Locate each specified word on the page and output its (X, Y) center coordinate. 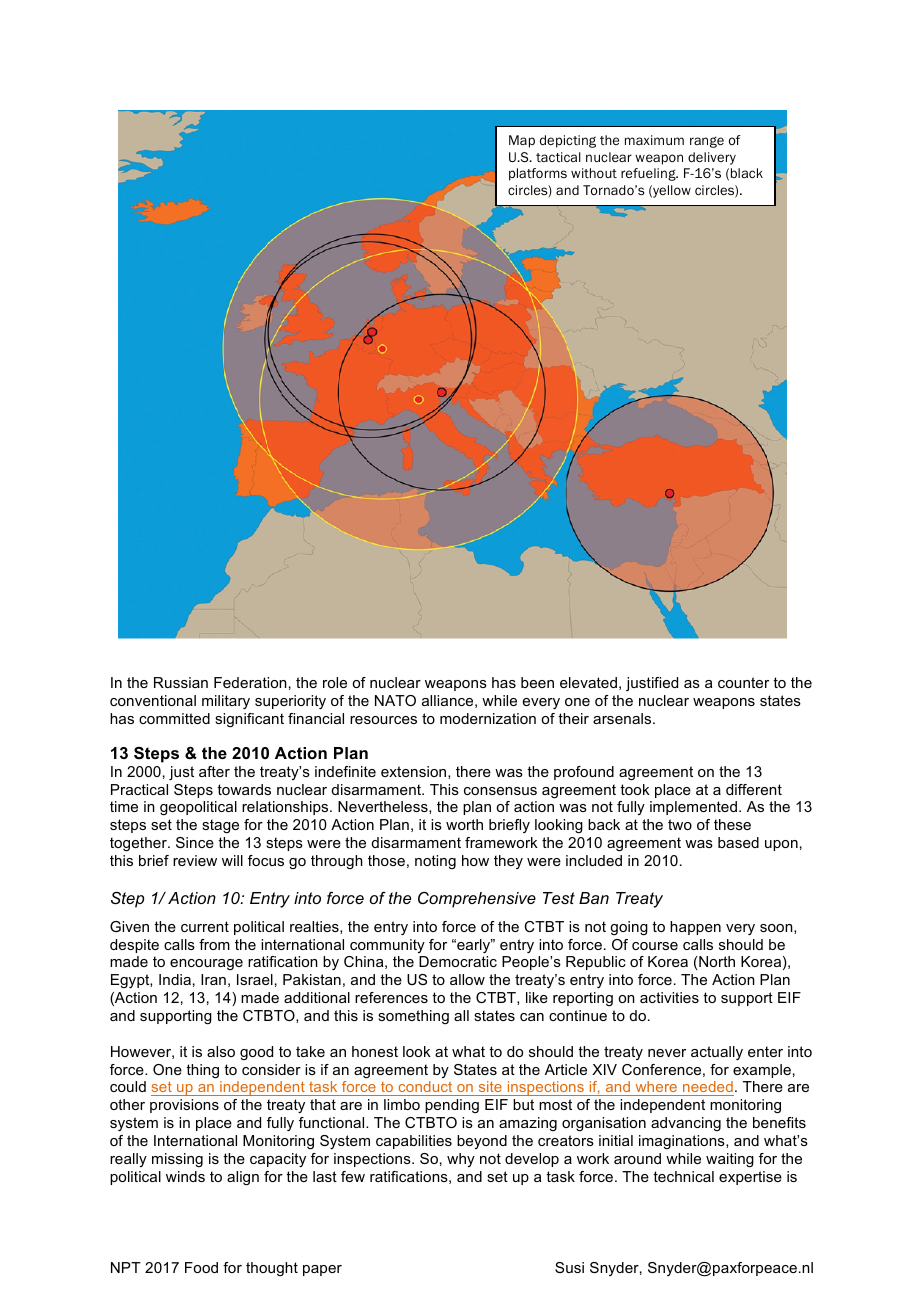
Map (522, 141)
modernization (488, 718)
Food (201, 1267)
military (226, 702)
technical (683, 1176)
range (707, 142)
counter (743, 682)
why (461, 1160)
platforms (538, 174)
